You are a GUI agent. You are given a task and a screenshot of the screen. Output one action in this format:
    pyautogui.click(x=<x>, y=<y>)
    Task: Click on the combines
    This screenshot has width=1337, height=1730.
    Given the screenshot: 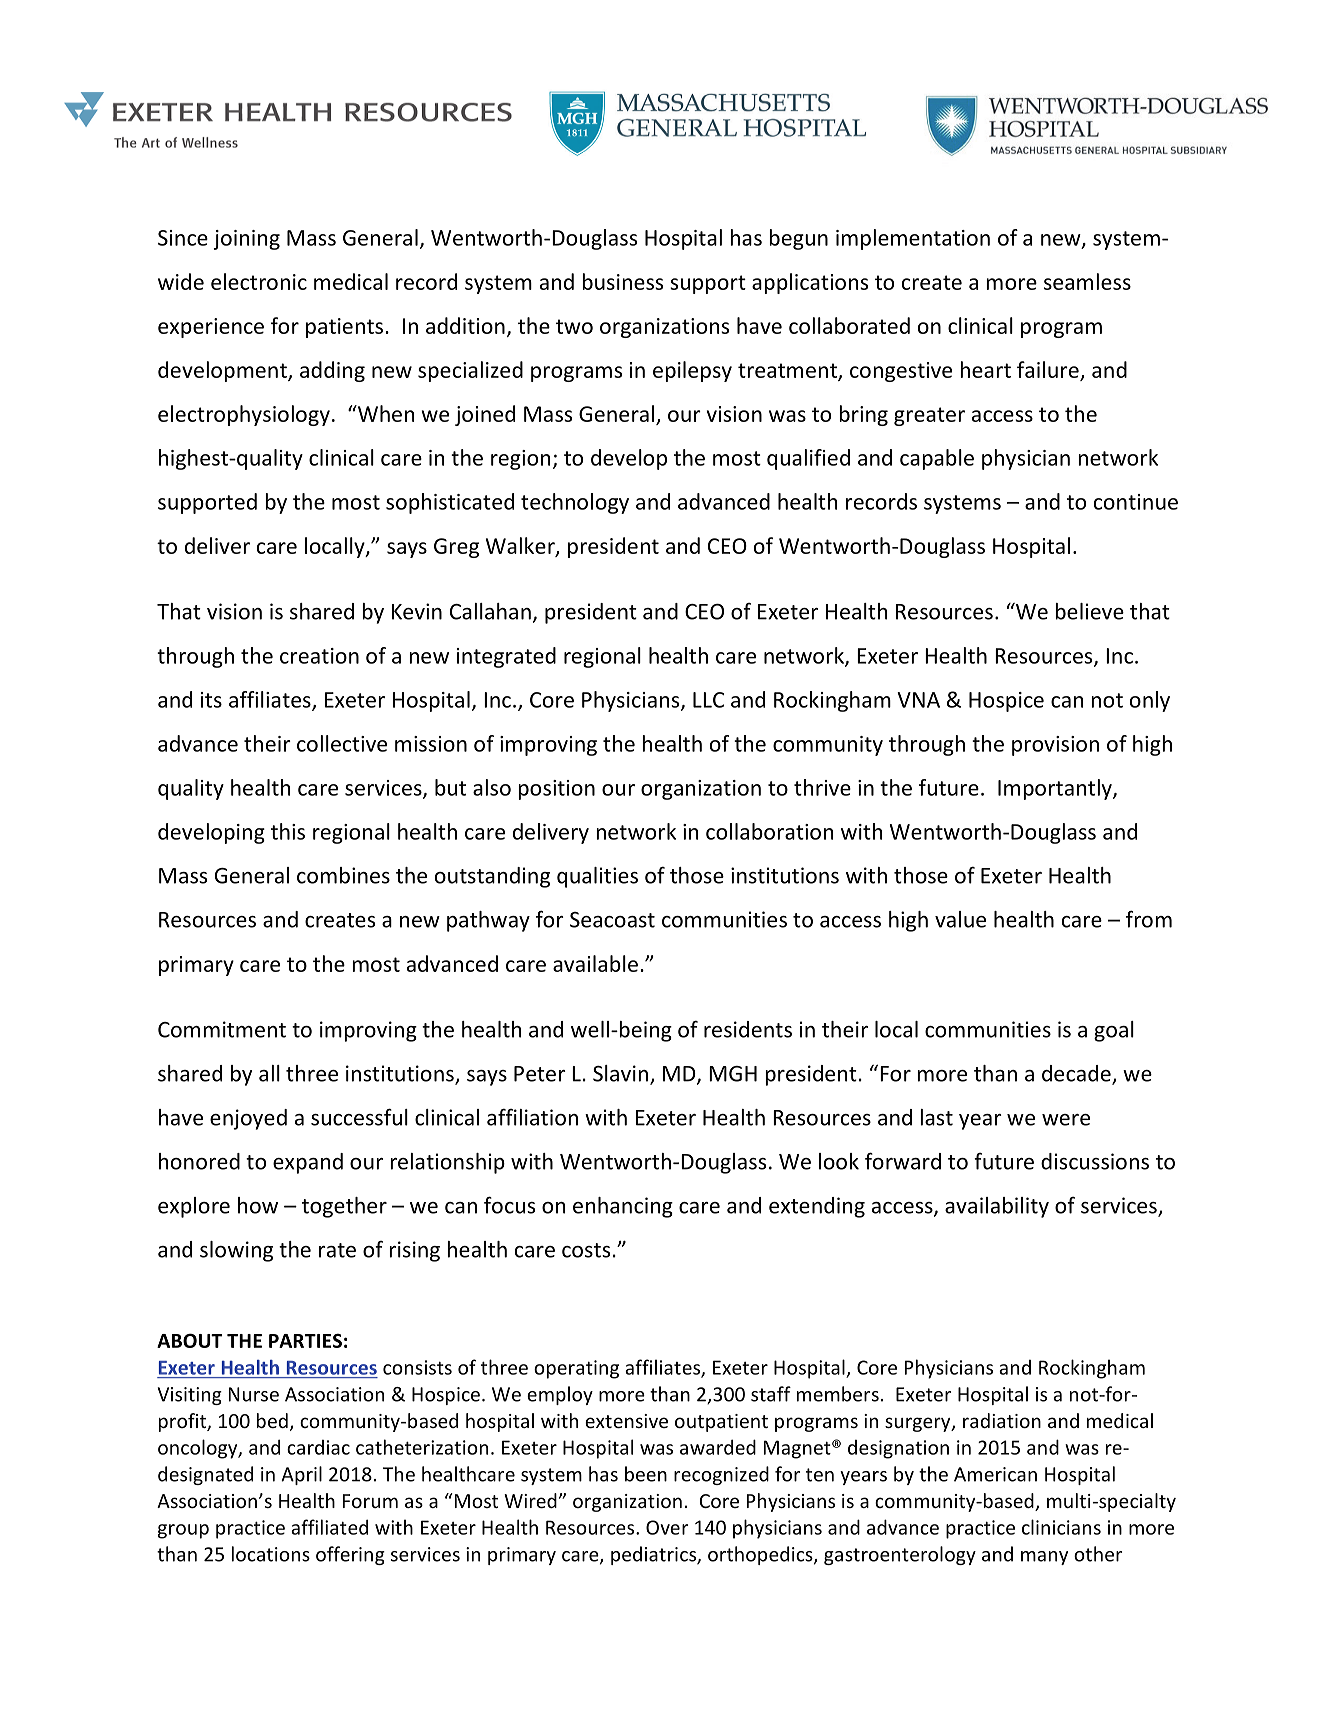 What is the action you would take?
    pyautogui.click(x=343, y=875)
